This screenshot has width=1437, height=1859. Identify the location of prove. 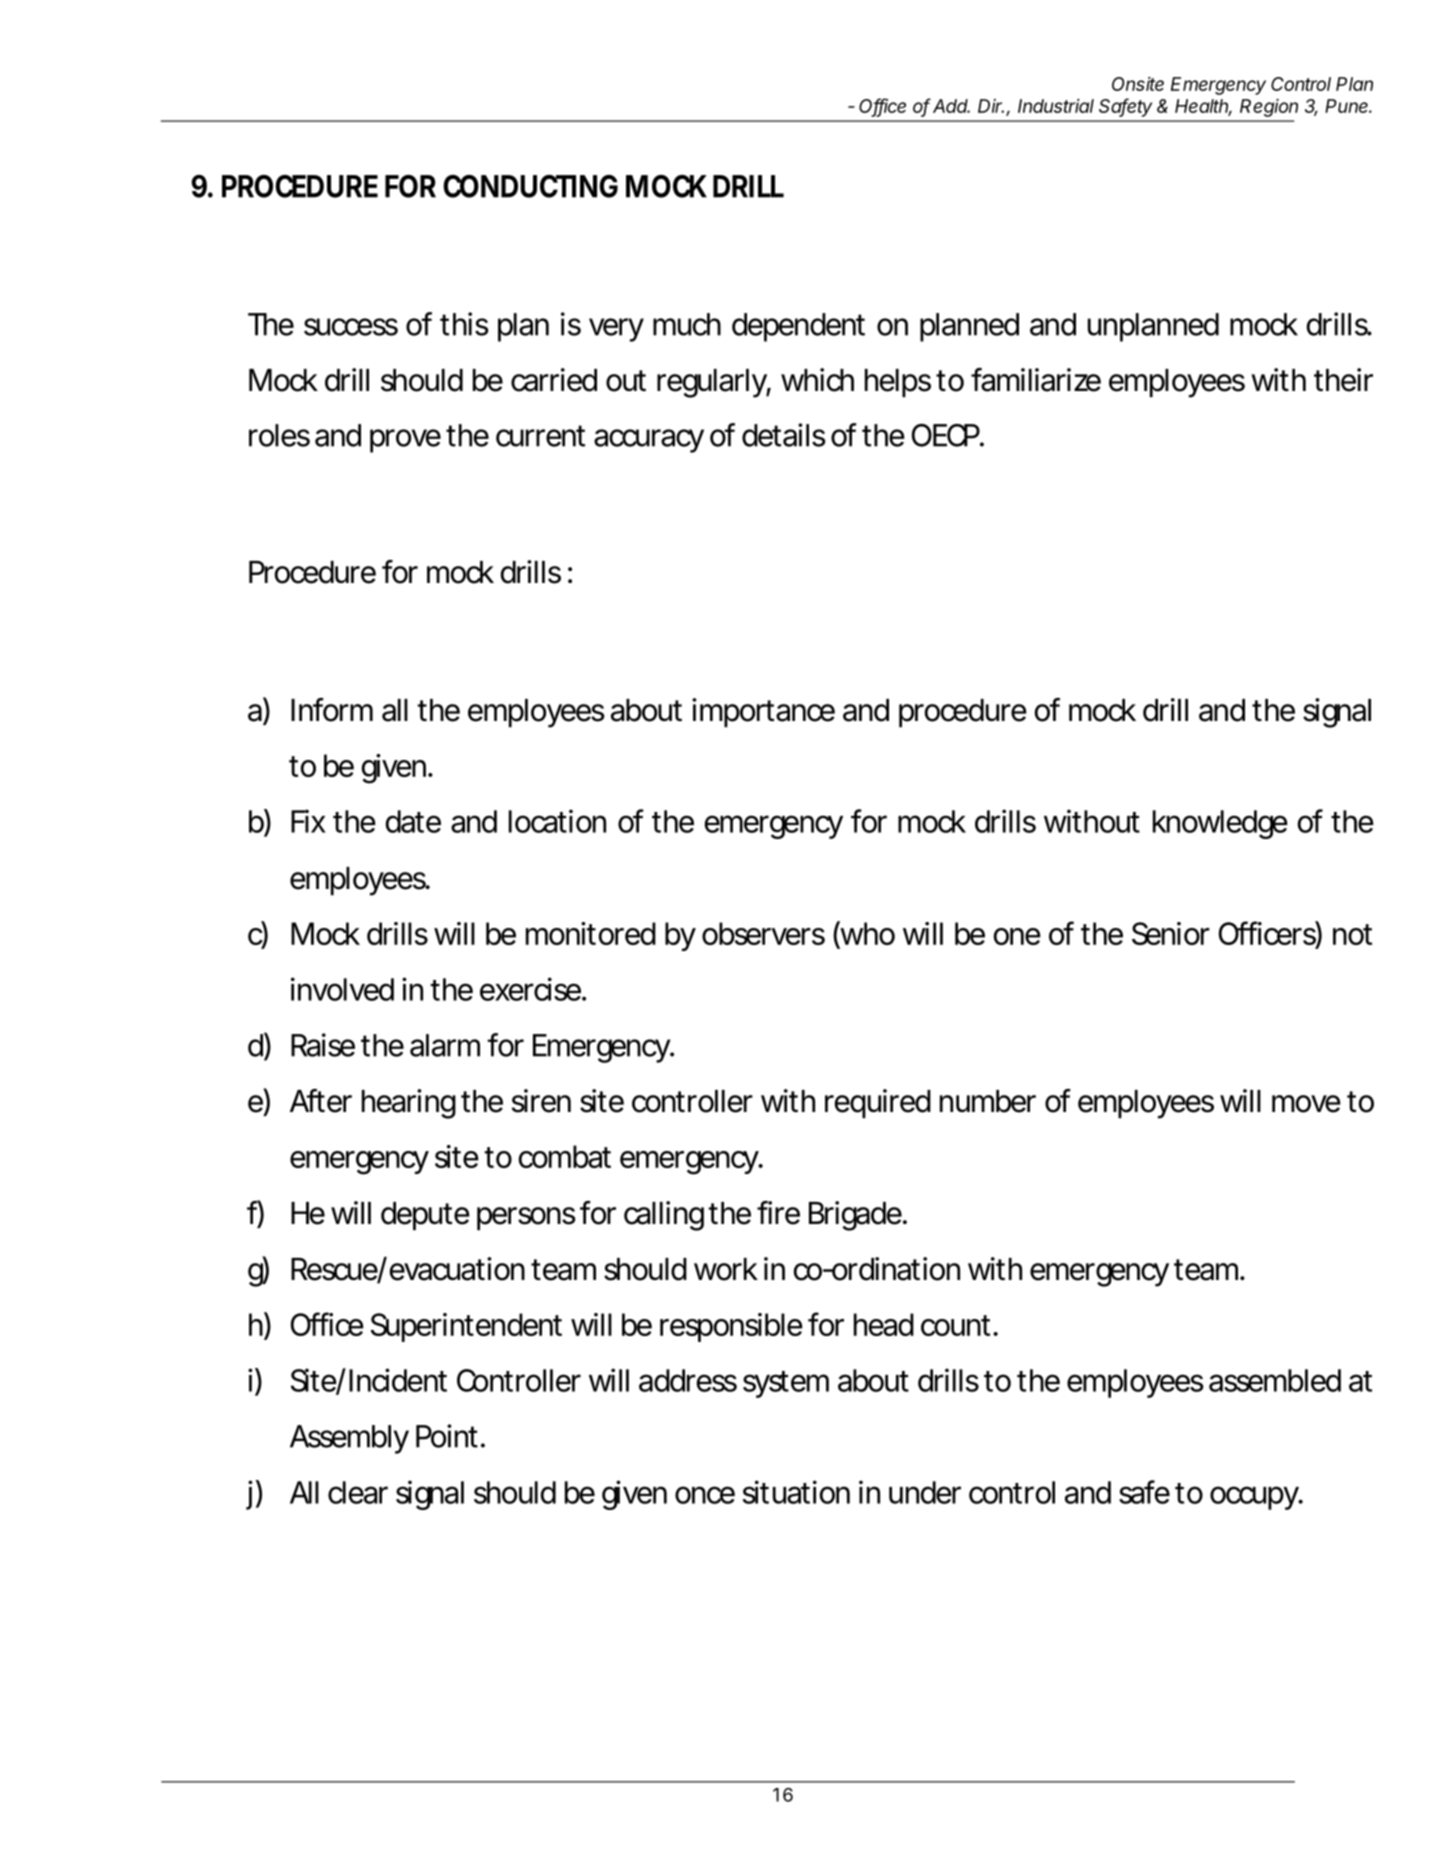
(405, 441).
